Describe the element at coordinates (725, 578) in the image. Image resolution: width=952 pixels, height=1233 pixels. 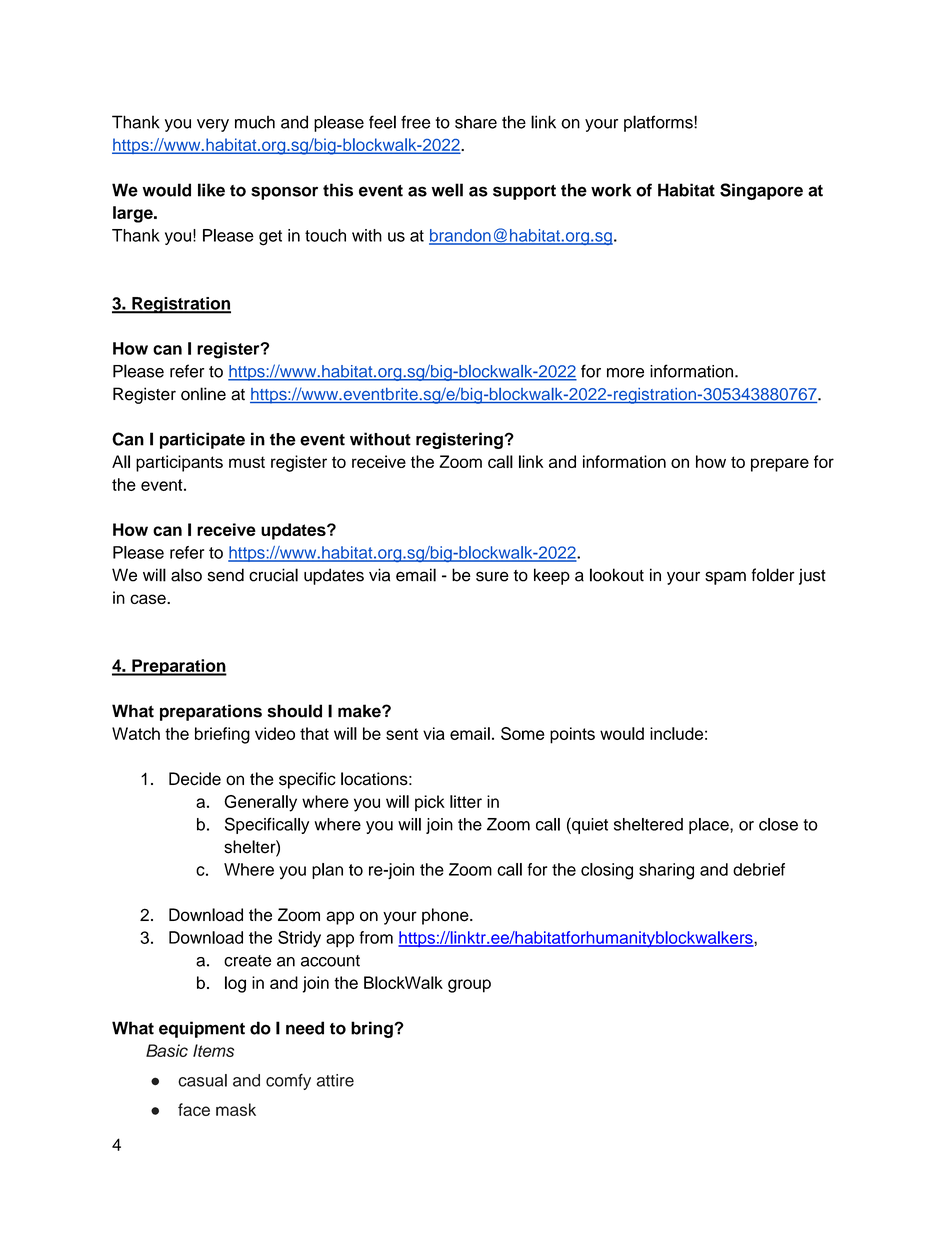
I see `spam` at that location.
